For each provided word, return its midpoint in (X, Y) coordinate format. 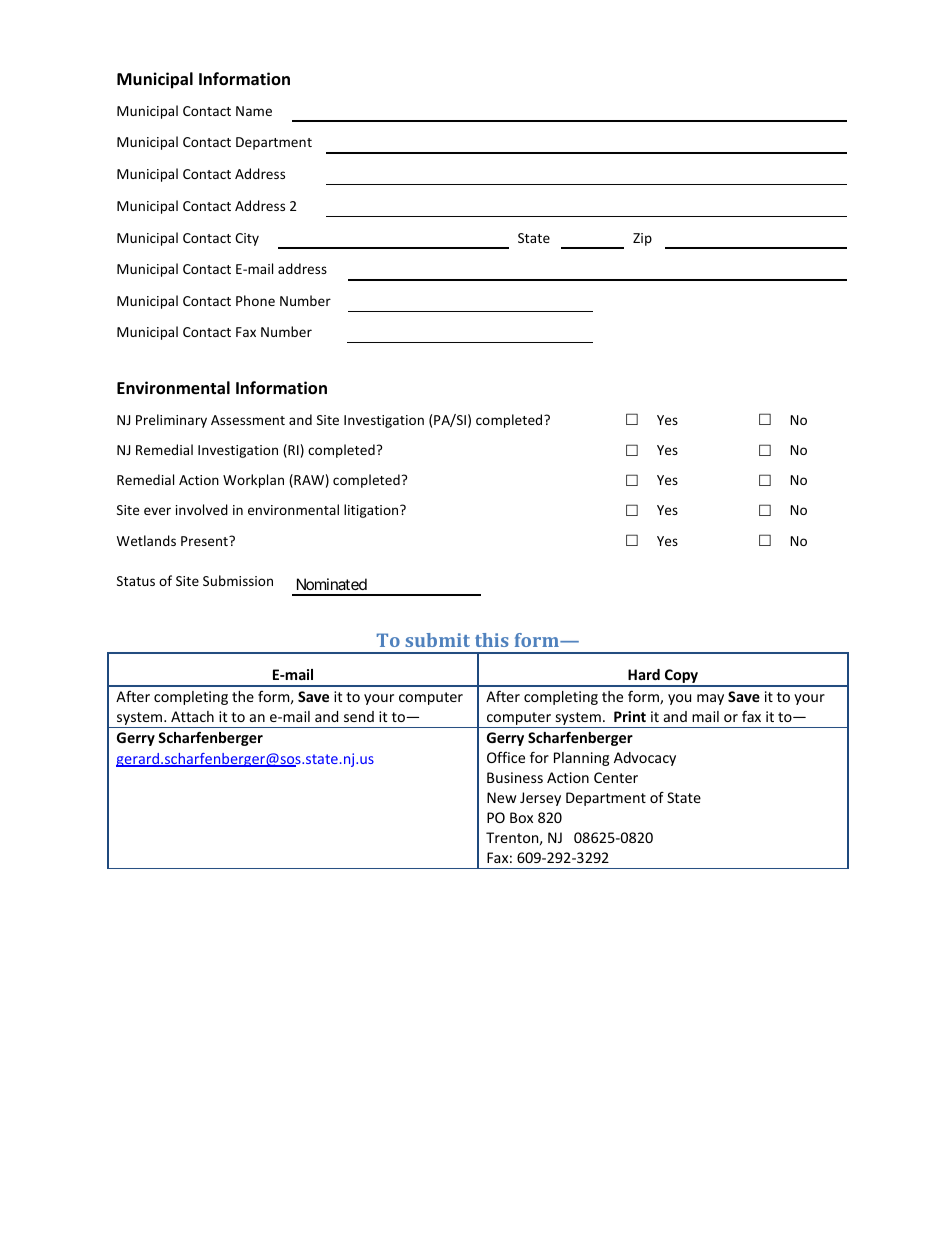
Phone (255, 300)
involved (202, 509)
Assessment (248, 420)
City (247, 239)
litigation (372, 511)
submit (437, 640)
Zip (642, 239)
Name (254, 111)
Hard (644, 674)
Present (205, 541)
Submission (238, 580)
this (491, 640)
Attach (192, 716)
